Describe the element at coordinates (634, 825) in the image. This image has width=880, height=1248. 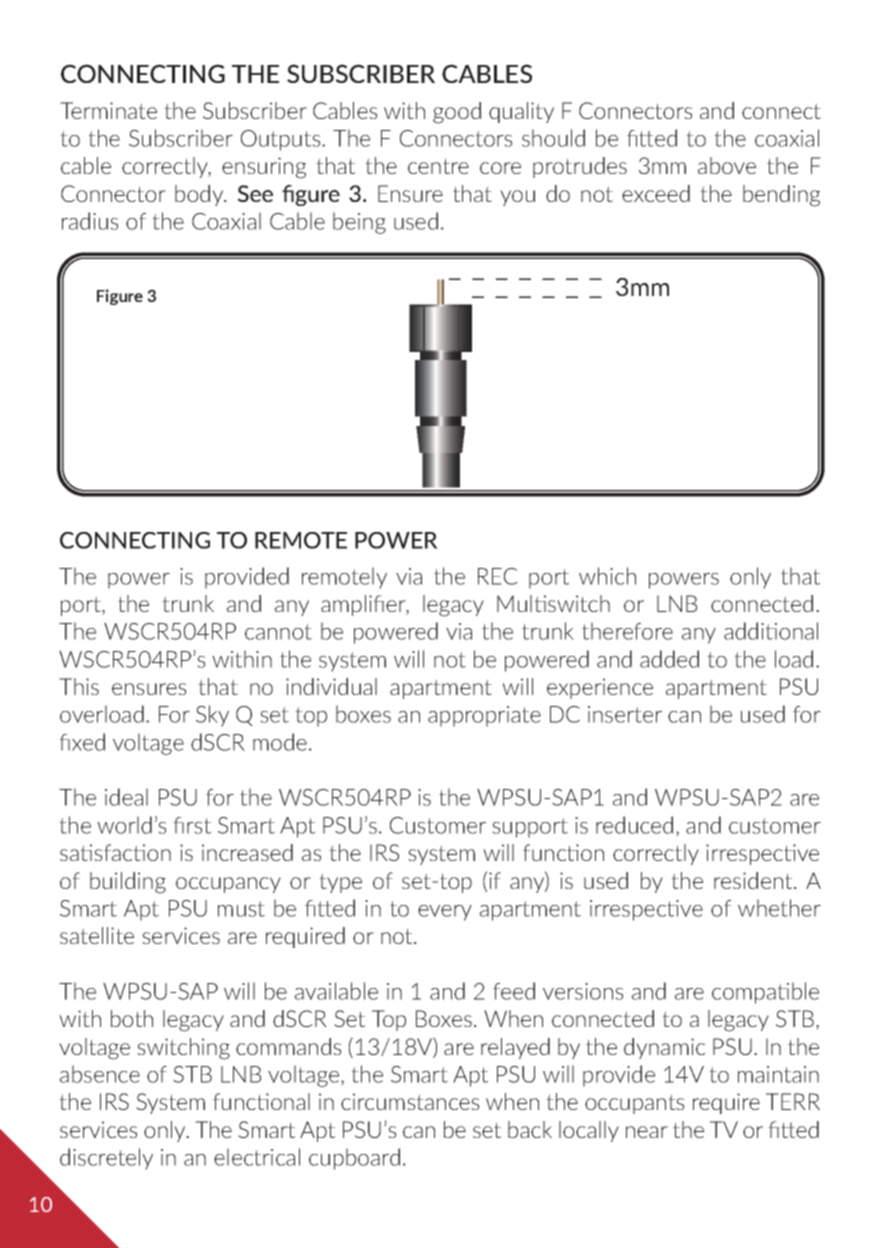
I see `reduced` at that location.
